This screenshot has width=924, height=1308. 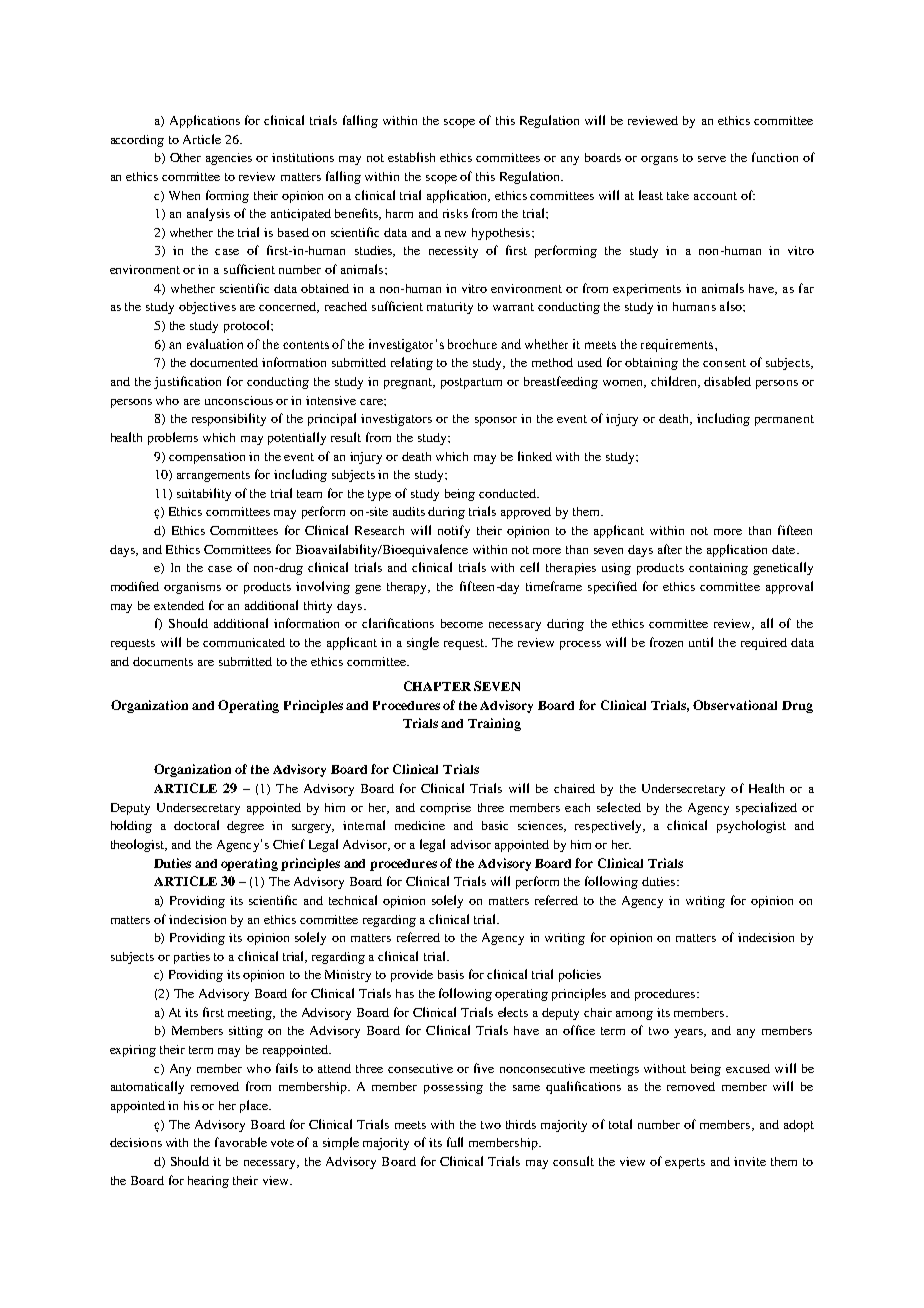 What do you see at coordinates (455, 213) in the screenshot?
I see `risks` at bounding box center [455, 213].
